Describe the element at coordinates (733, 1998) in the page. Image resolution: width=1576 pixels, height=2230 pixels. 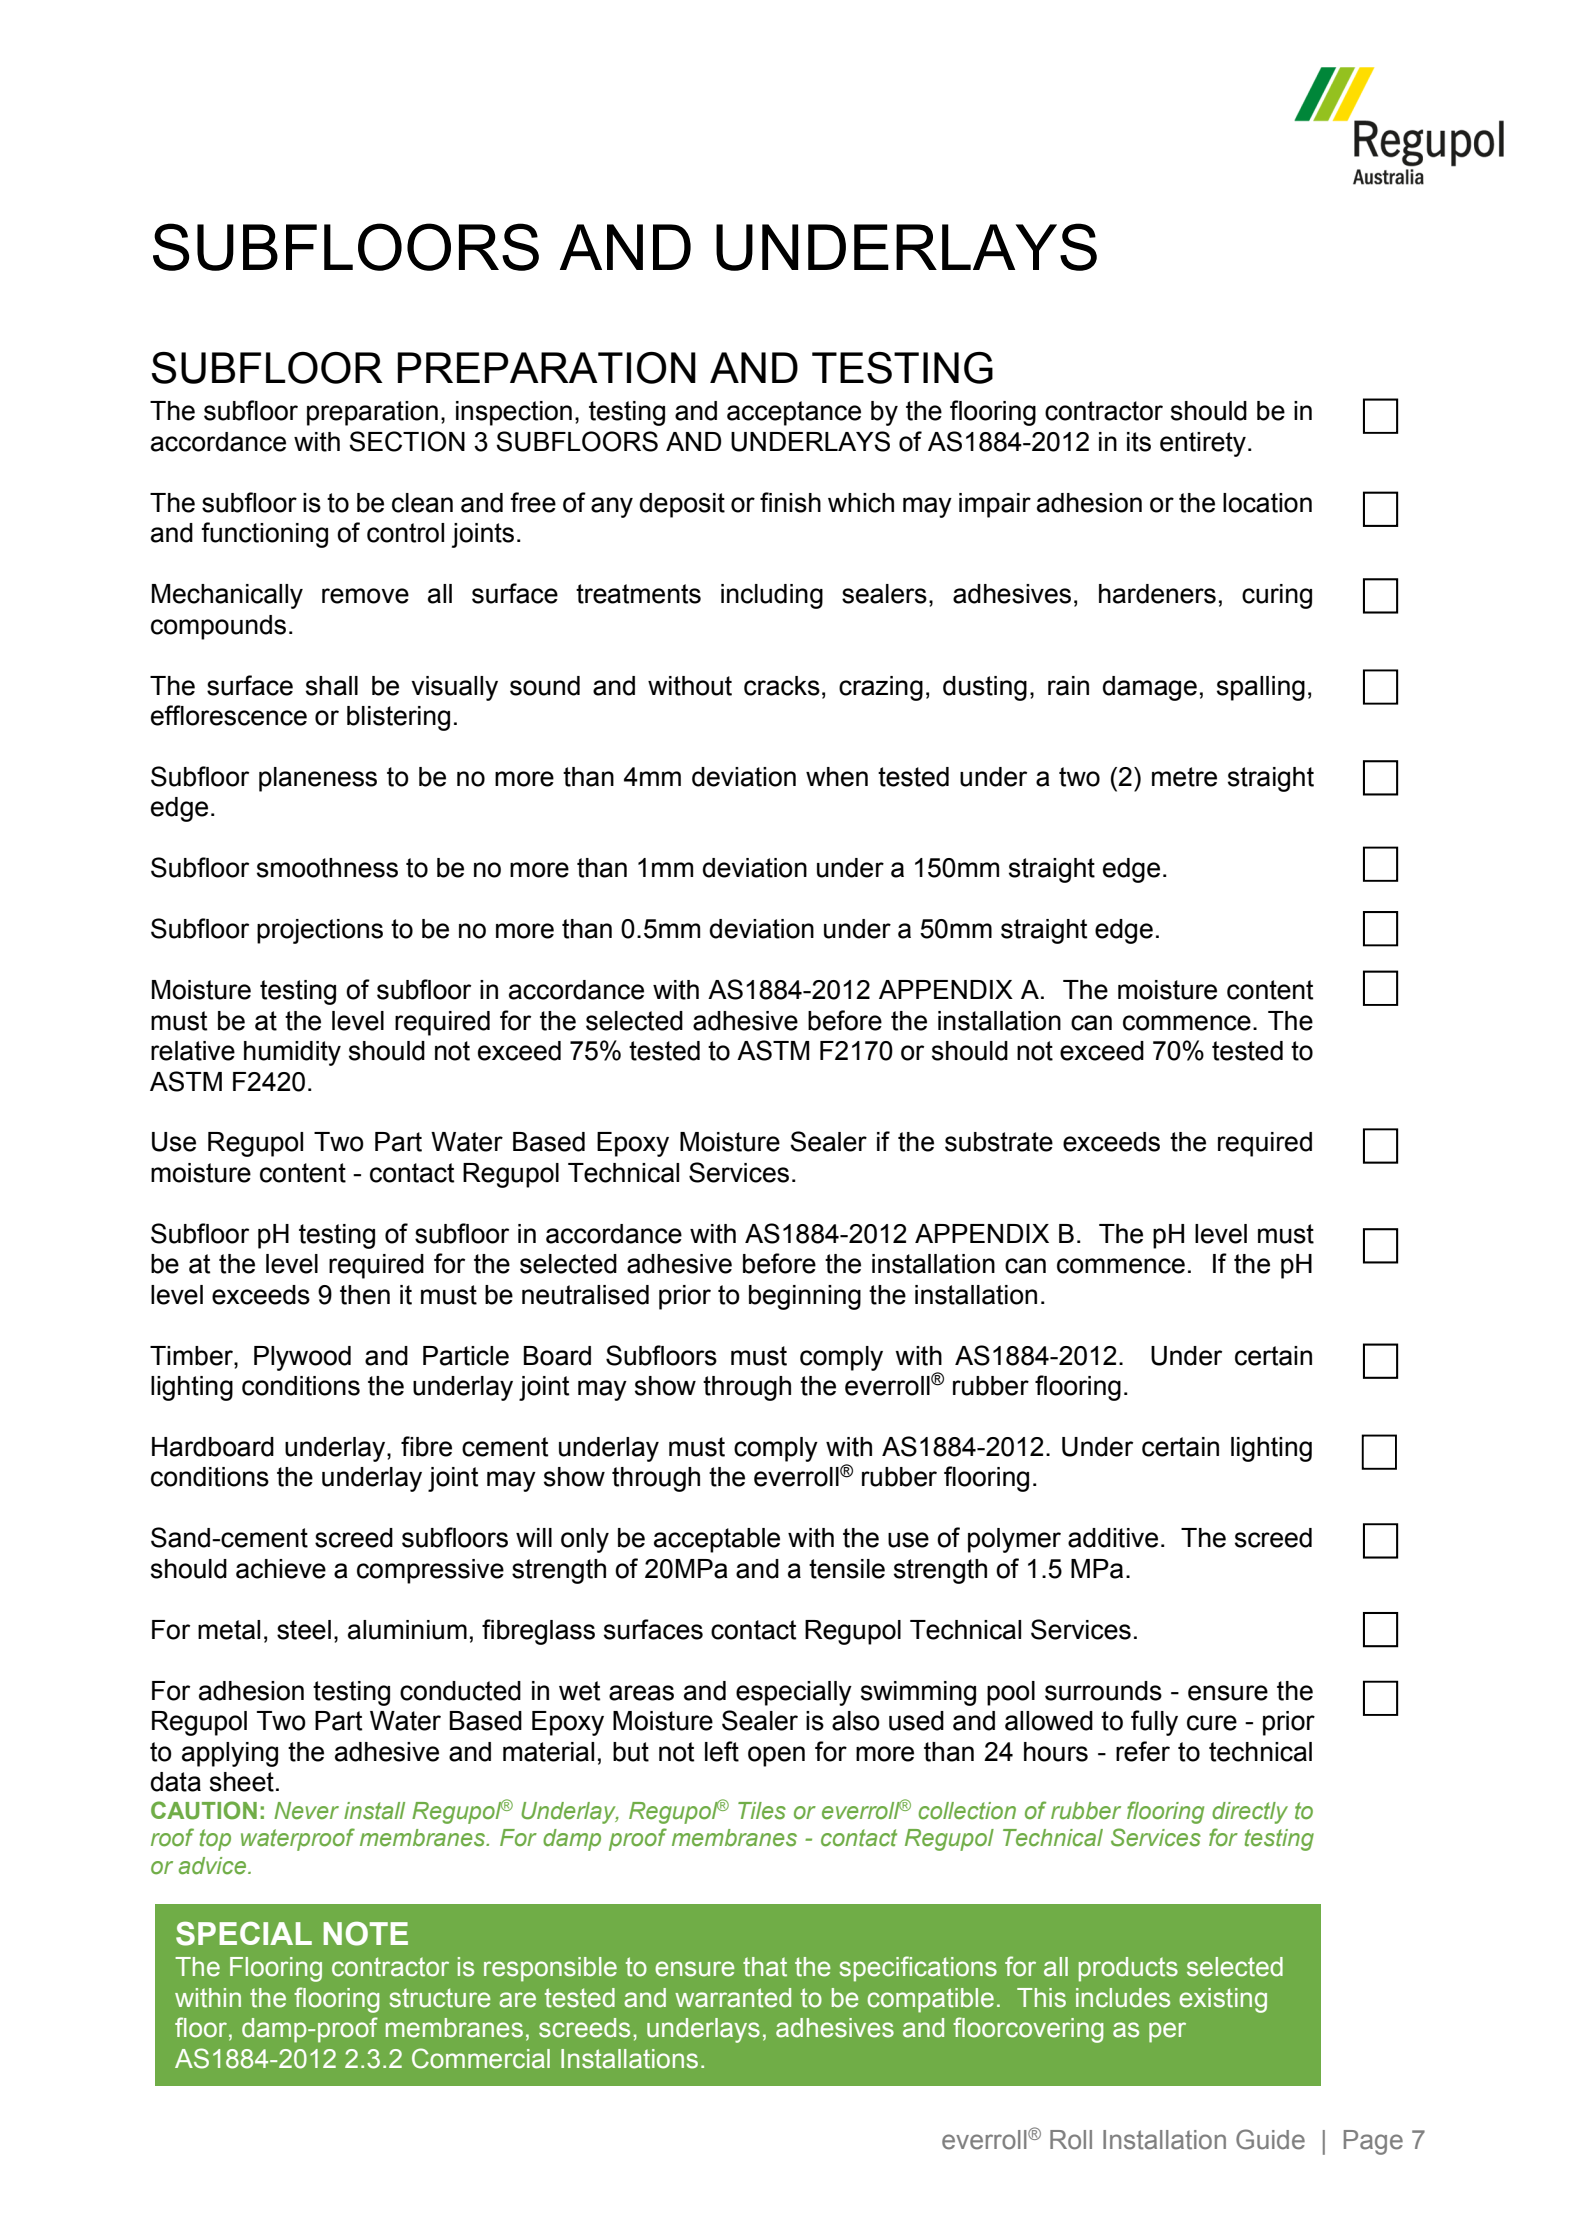
I see `warranted` at that location.
